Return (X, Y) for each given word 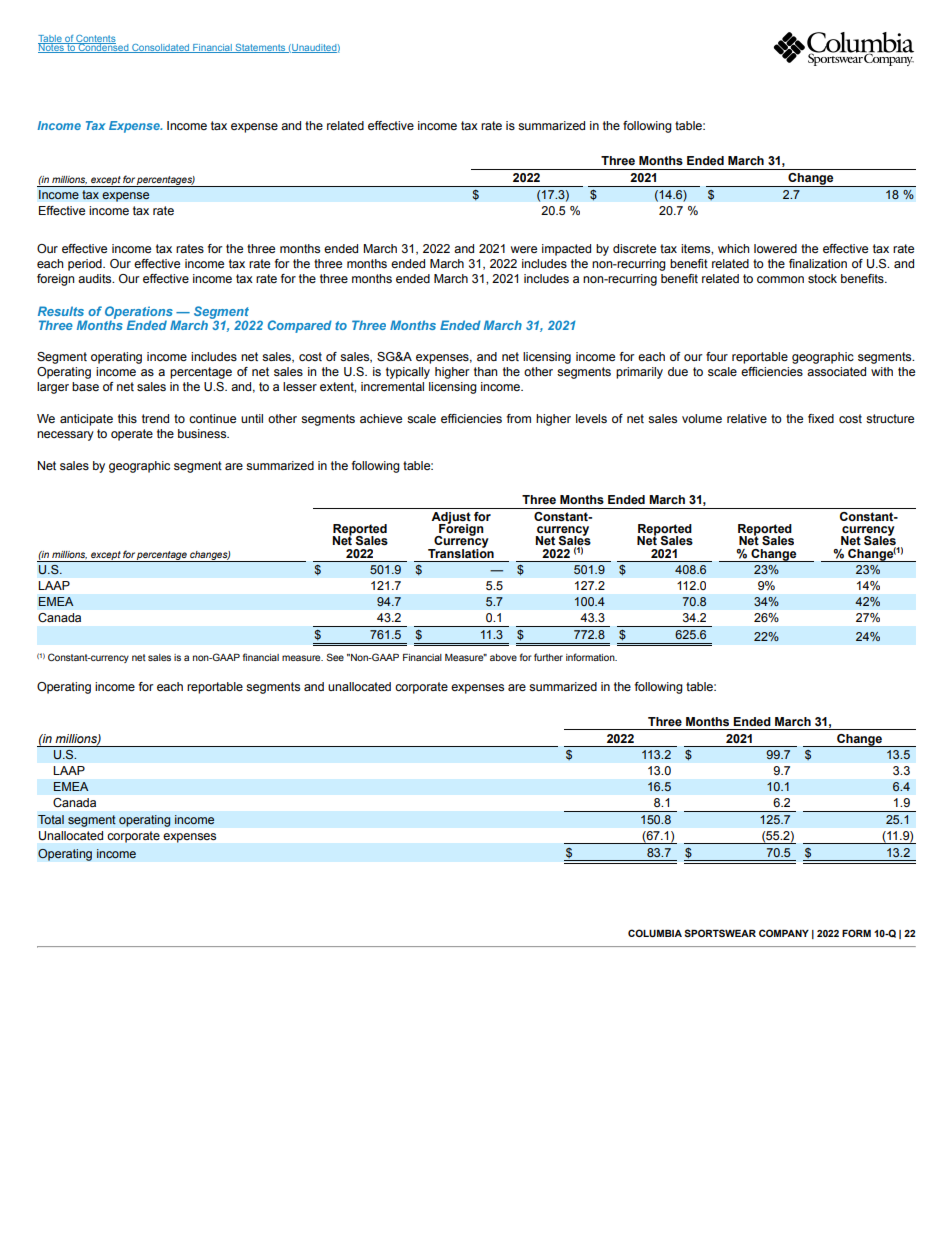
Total (51, 819)
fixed (821, 418)
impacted (566, 250)
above (503, 657)
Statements (260, 48)
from (519, 418)
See (335, 657)
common (780, 279)
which (734, 248)
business (203, 433)
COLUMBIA (655, 933)
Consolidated (161, 48)
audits (96, 278)
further (548, 657)
